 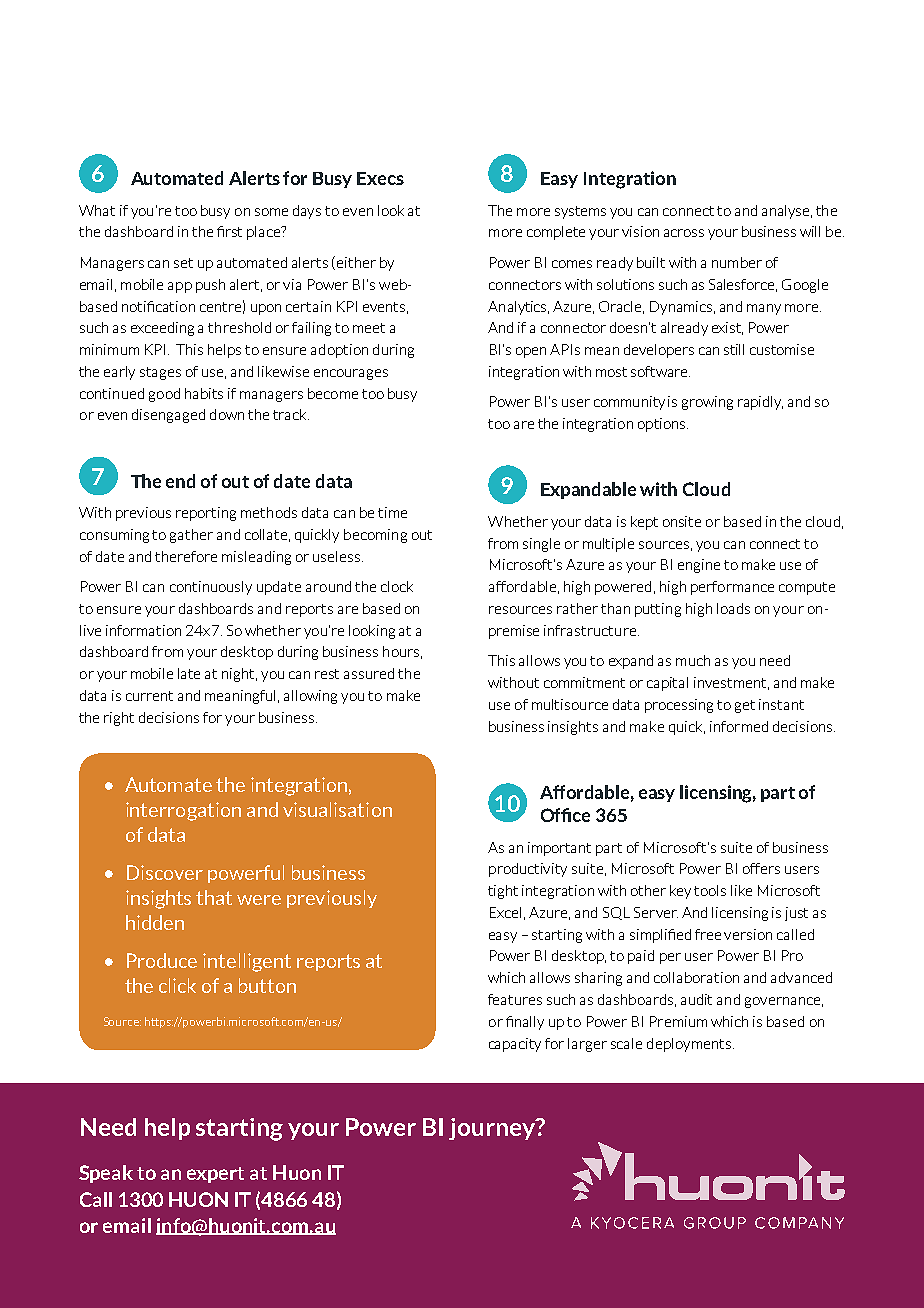 What do you see at coordinates (149, 696) in the screenshot?
I see `current` at bounding box center [149, 696].
